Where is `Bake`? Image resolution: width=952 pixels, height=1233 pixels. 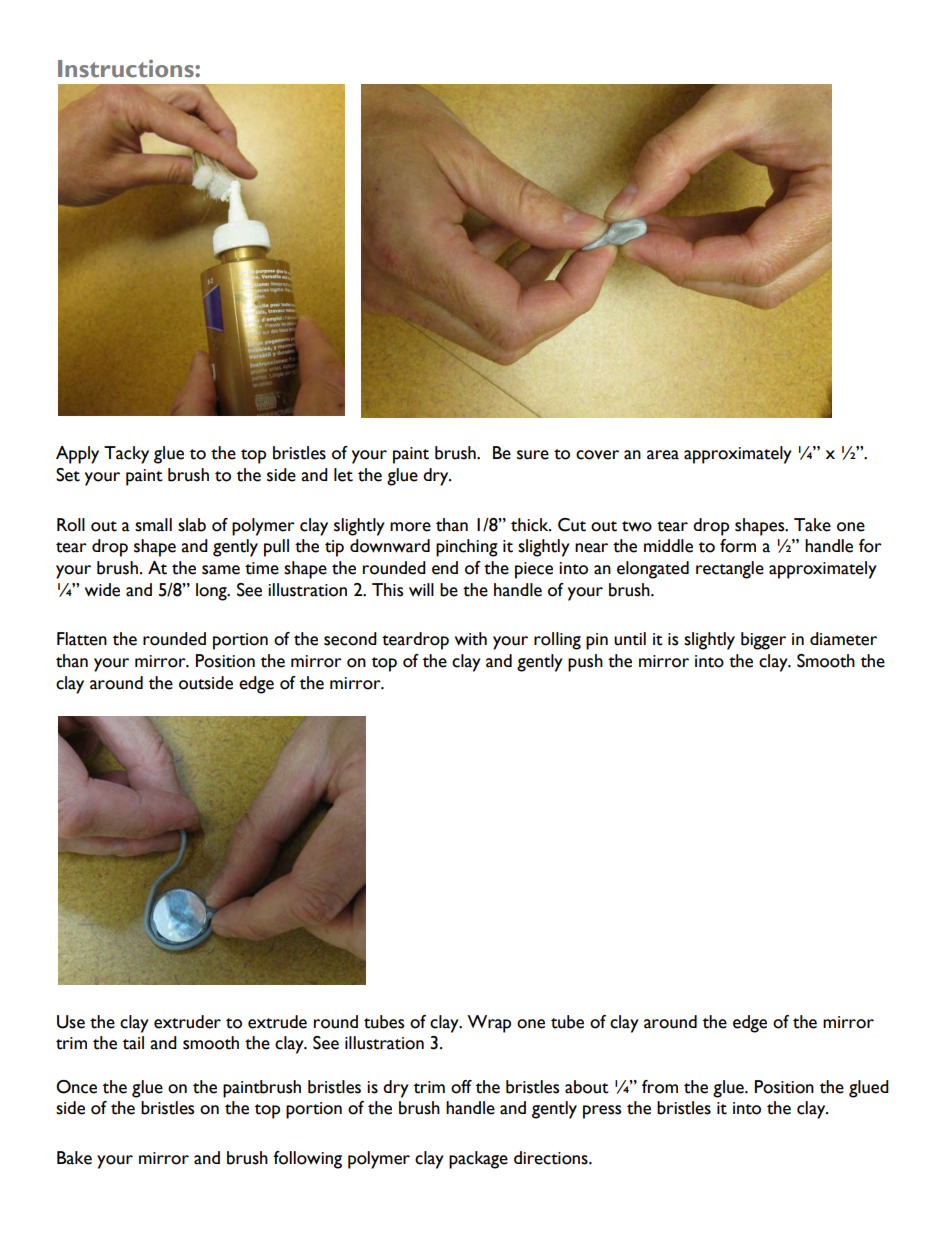
Bake is located at coordinates (74, 1158).
